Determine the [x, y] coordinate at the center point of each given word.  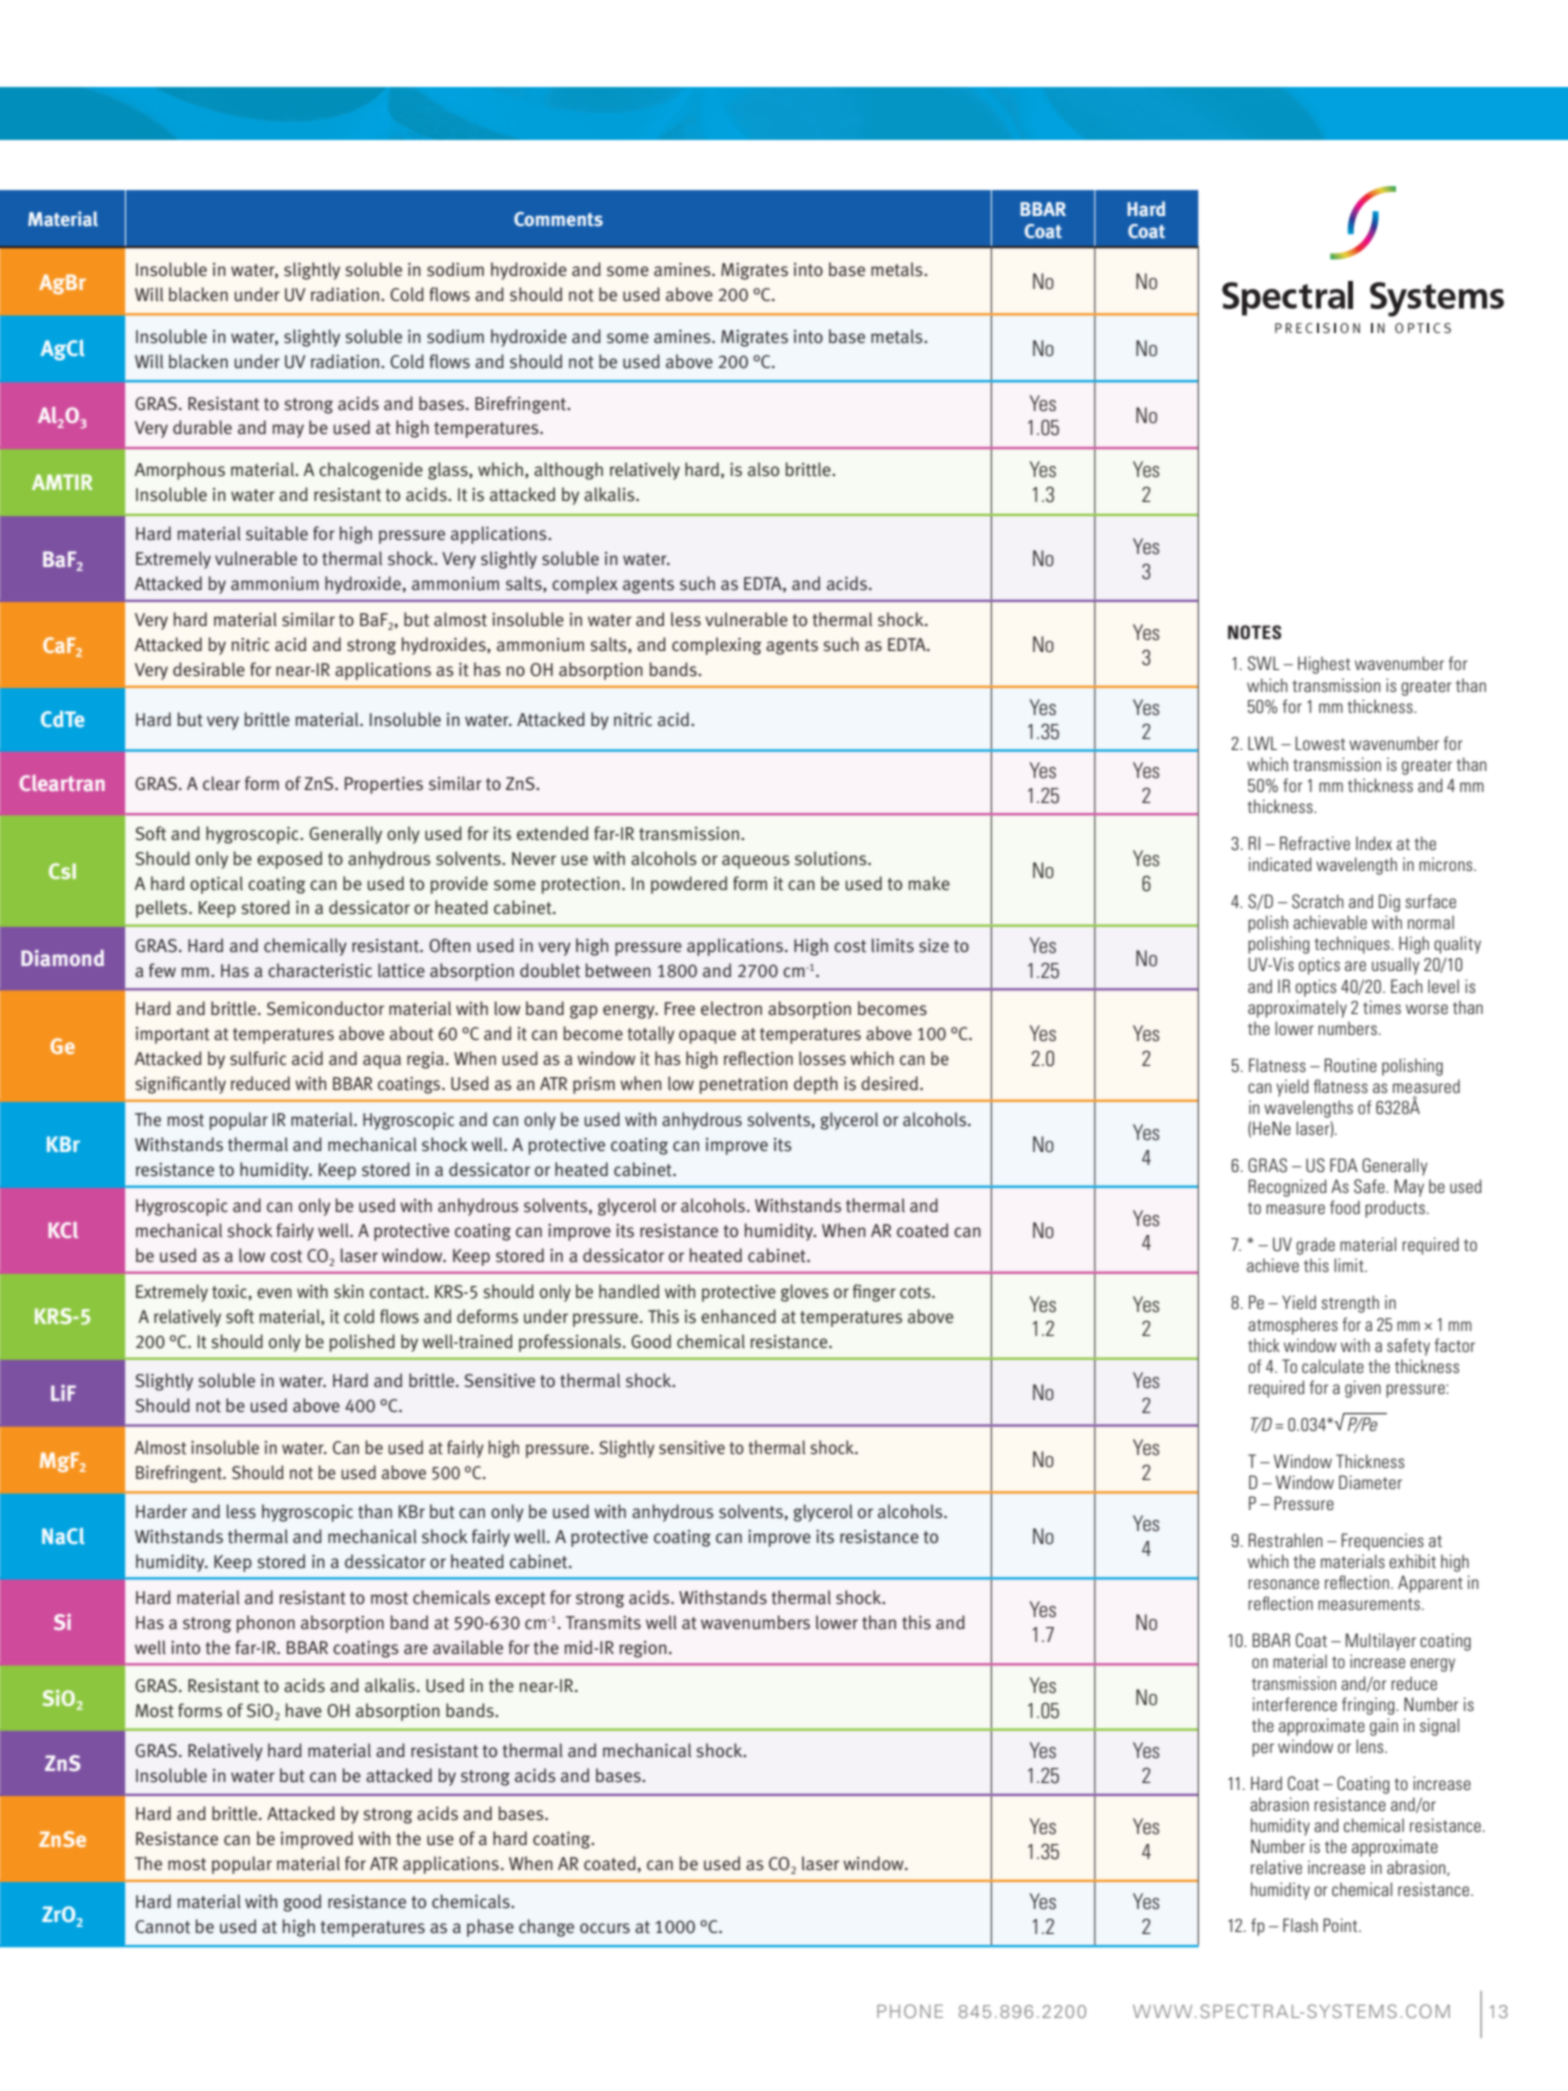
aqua [382, 1062]
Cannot [162, 1927]
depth [816, 1085]
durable [202, 427]
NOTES [1254, 632]
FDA [1344, 1165]
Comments [558, 219]
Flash [1300, 1925]
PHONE [910, 2011]
